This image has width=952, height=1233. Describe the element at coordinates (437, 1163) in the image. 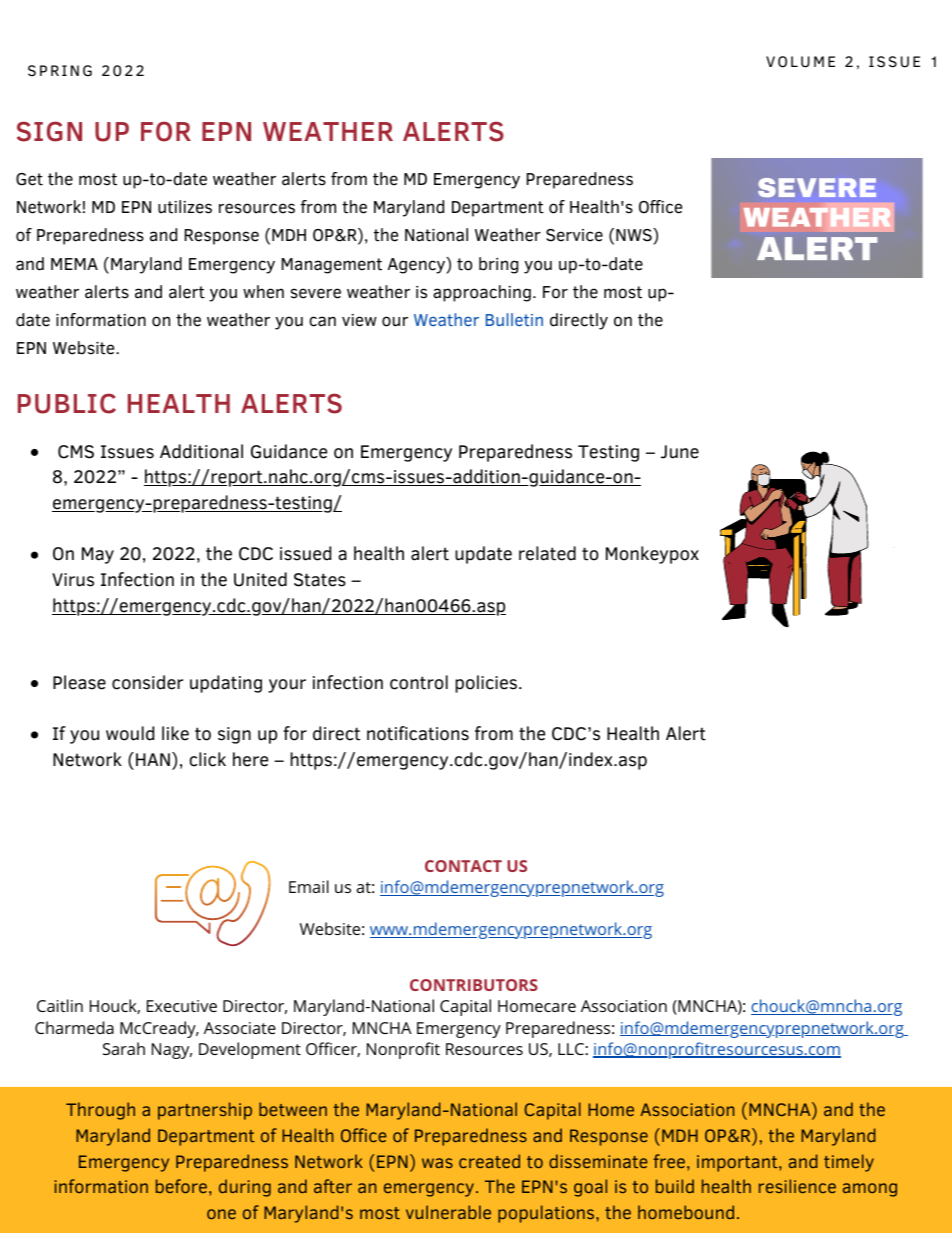

I see `was` at that location.
